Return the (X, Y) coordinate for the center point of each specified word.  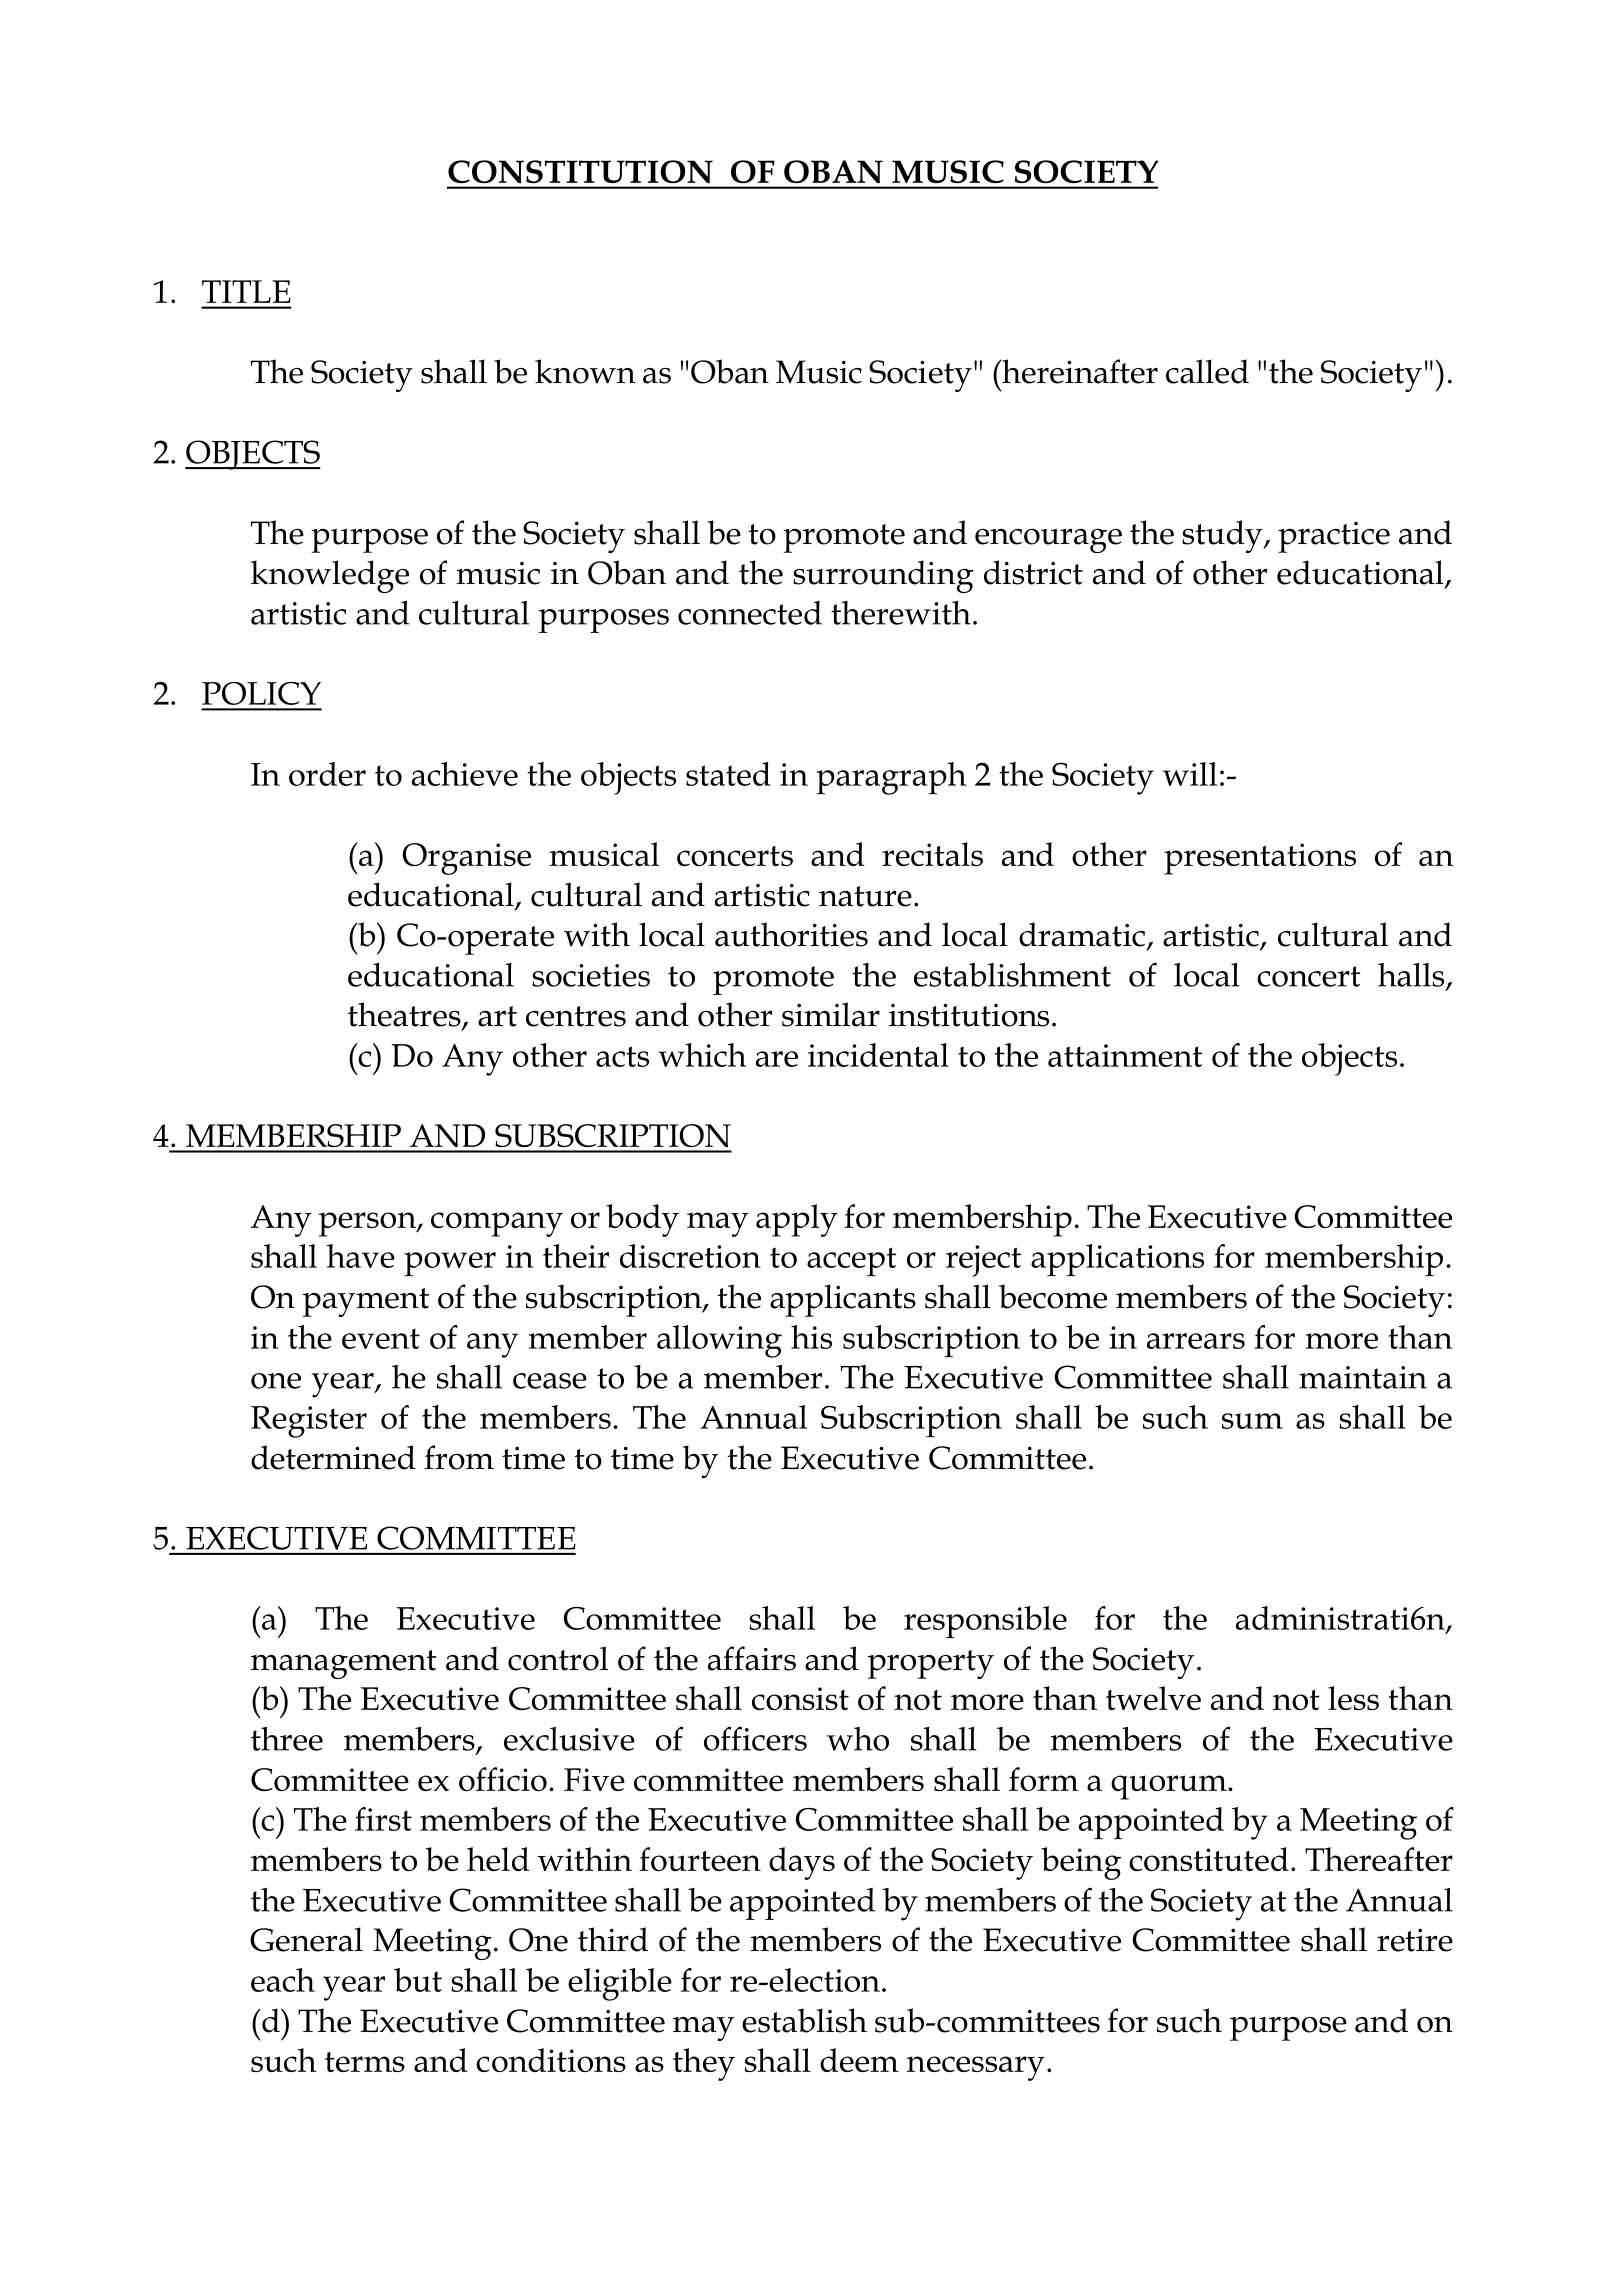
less (1353, 1698)
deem (859, 2060)
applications (1117, 1260)
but (418, 1980)
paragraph (891, 778)
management (344, 1664)
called (1207, 371)
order (327, 774)
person (368, 1224)
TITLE (246, 291)
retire (1415, 1940)
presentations (1260, 859)
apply (797, 1220)
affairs (752, 1658)
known (585, 371)
